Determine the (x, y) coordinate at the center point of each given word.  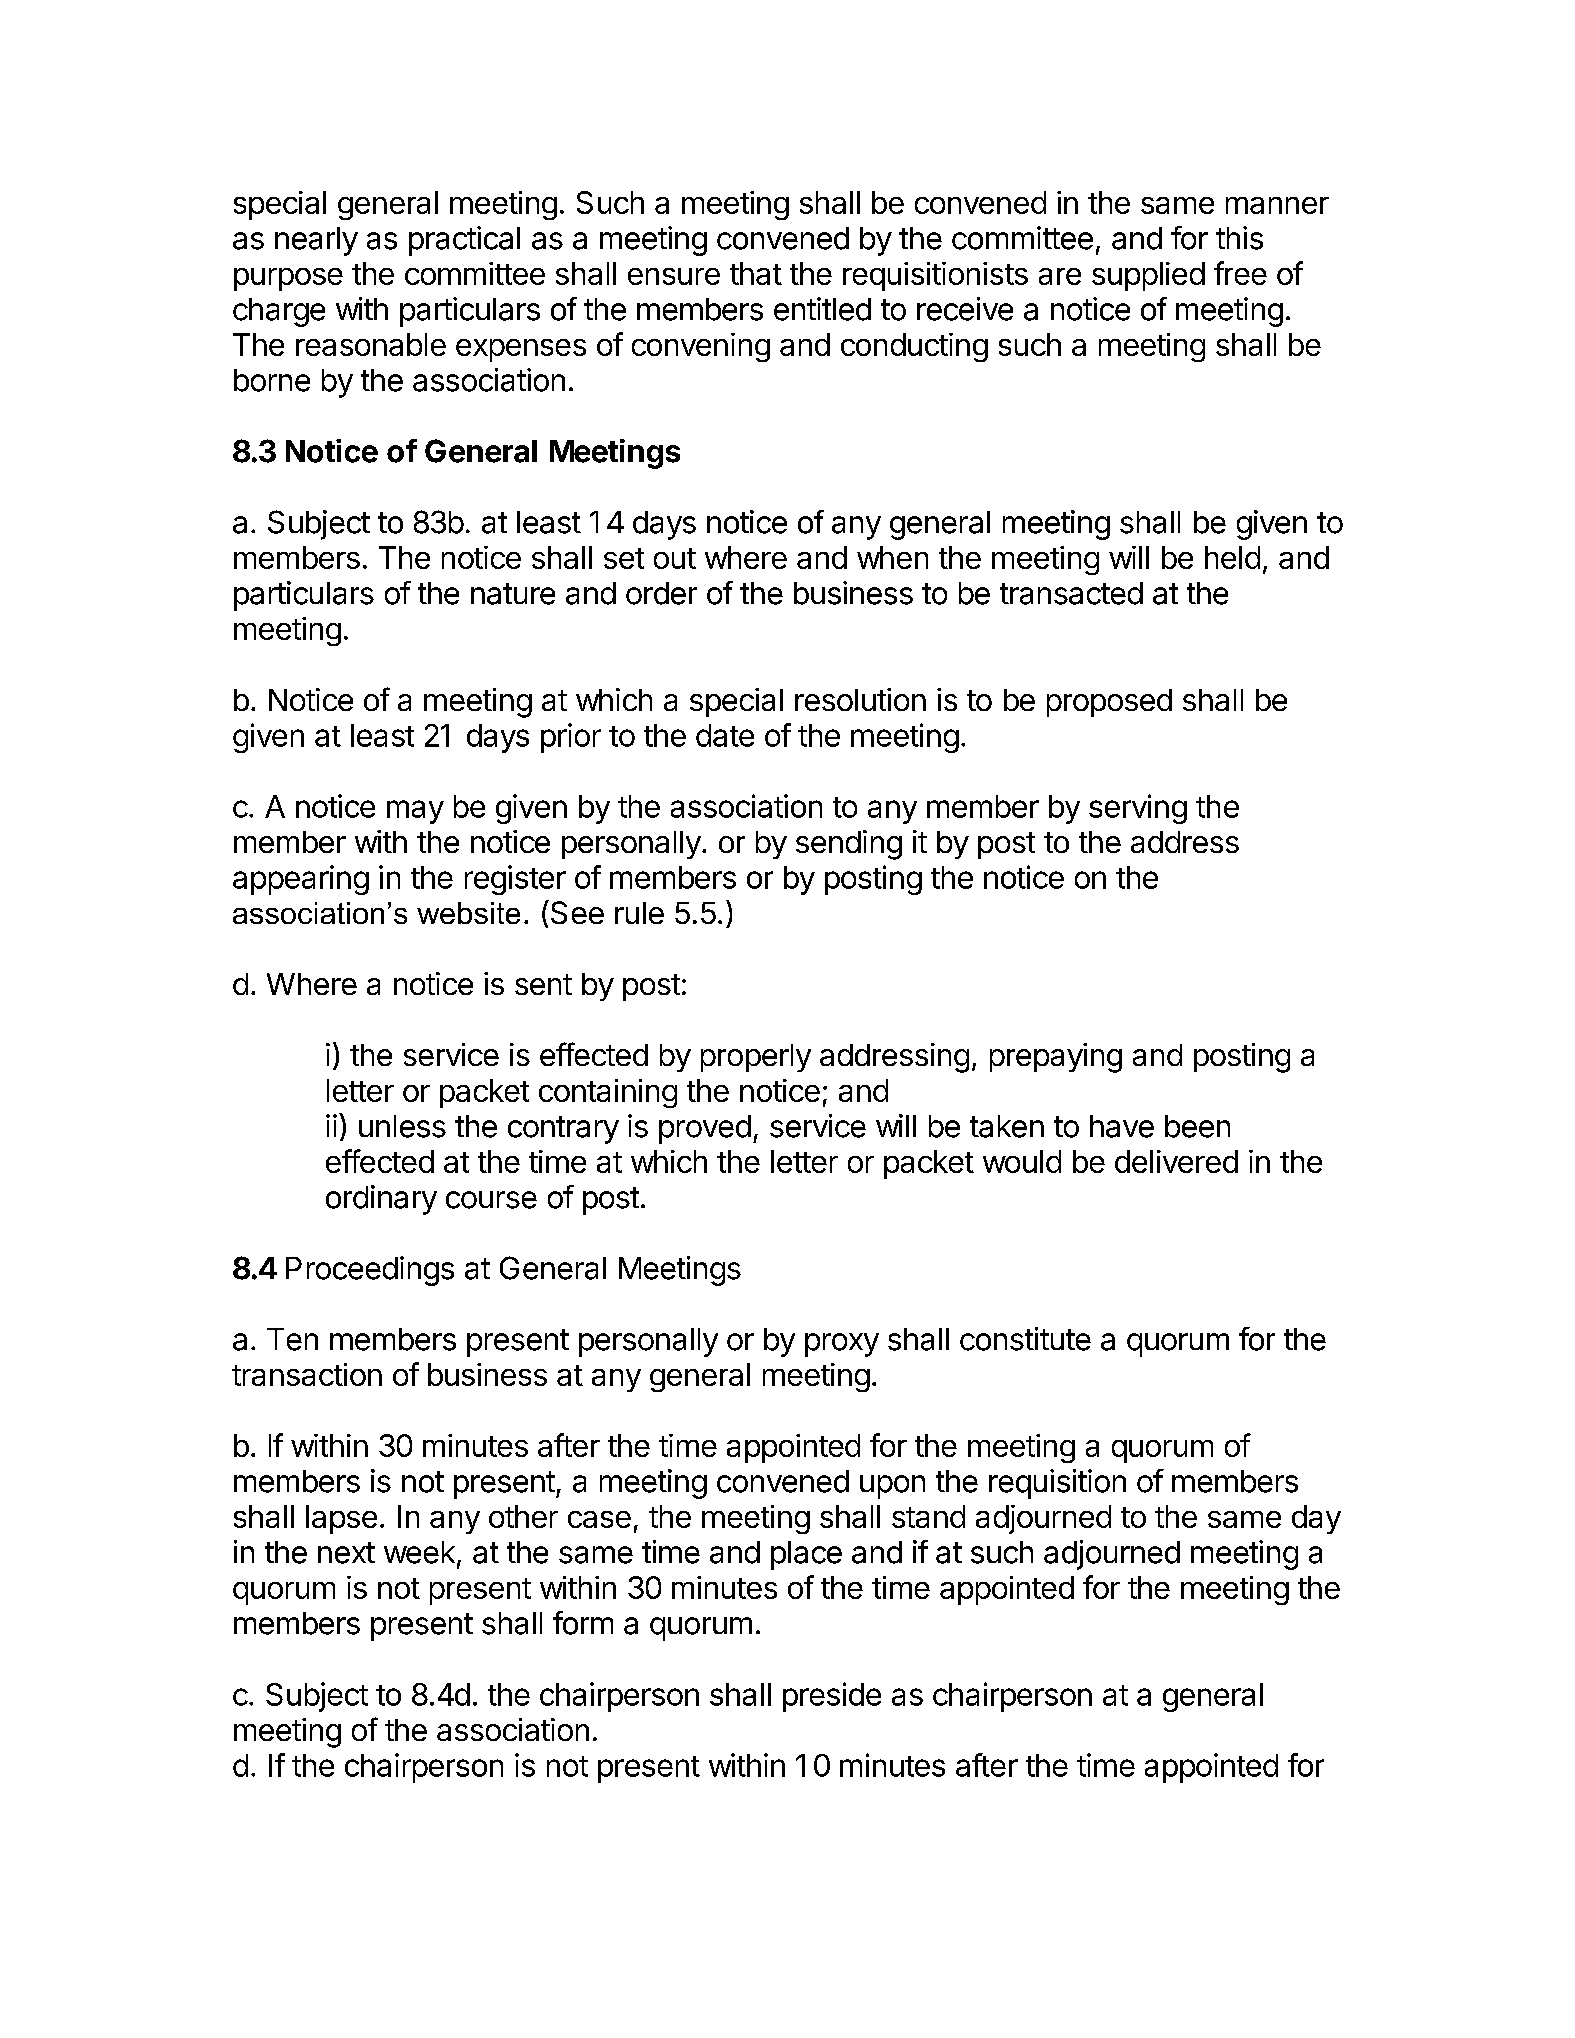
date (725, 735)
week (419, 1552)
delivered (1176, 1161)
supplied (1148, 276)
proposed (1109, 703)
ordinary (381, 1200)
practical (464, 241)
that (756, 273)
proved (705, 1129)
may (415, 812)
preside (832, 1697)
